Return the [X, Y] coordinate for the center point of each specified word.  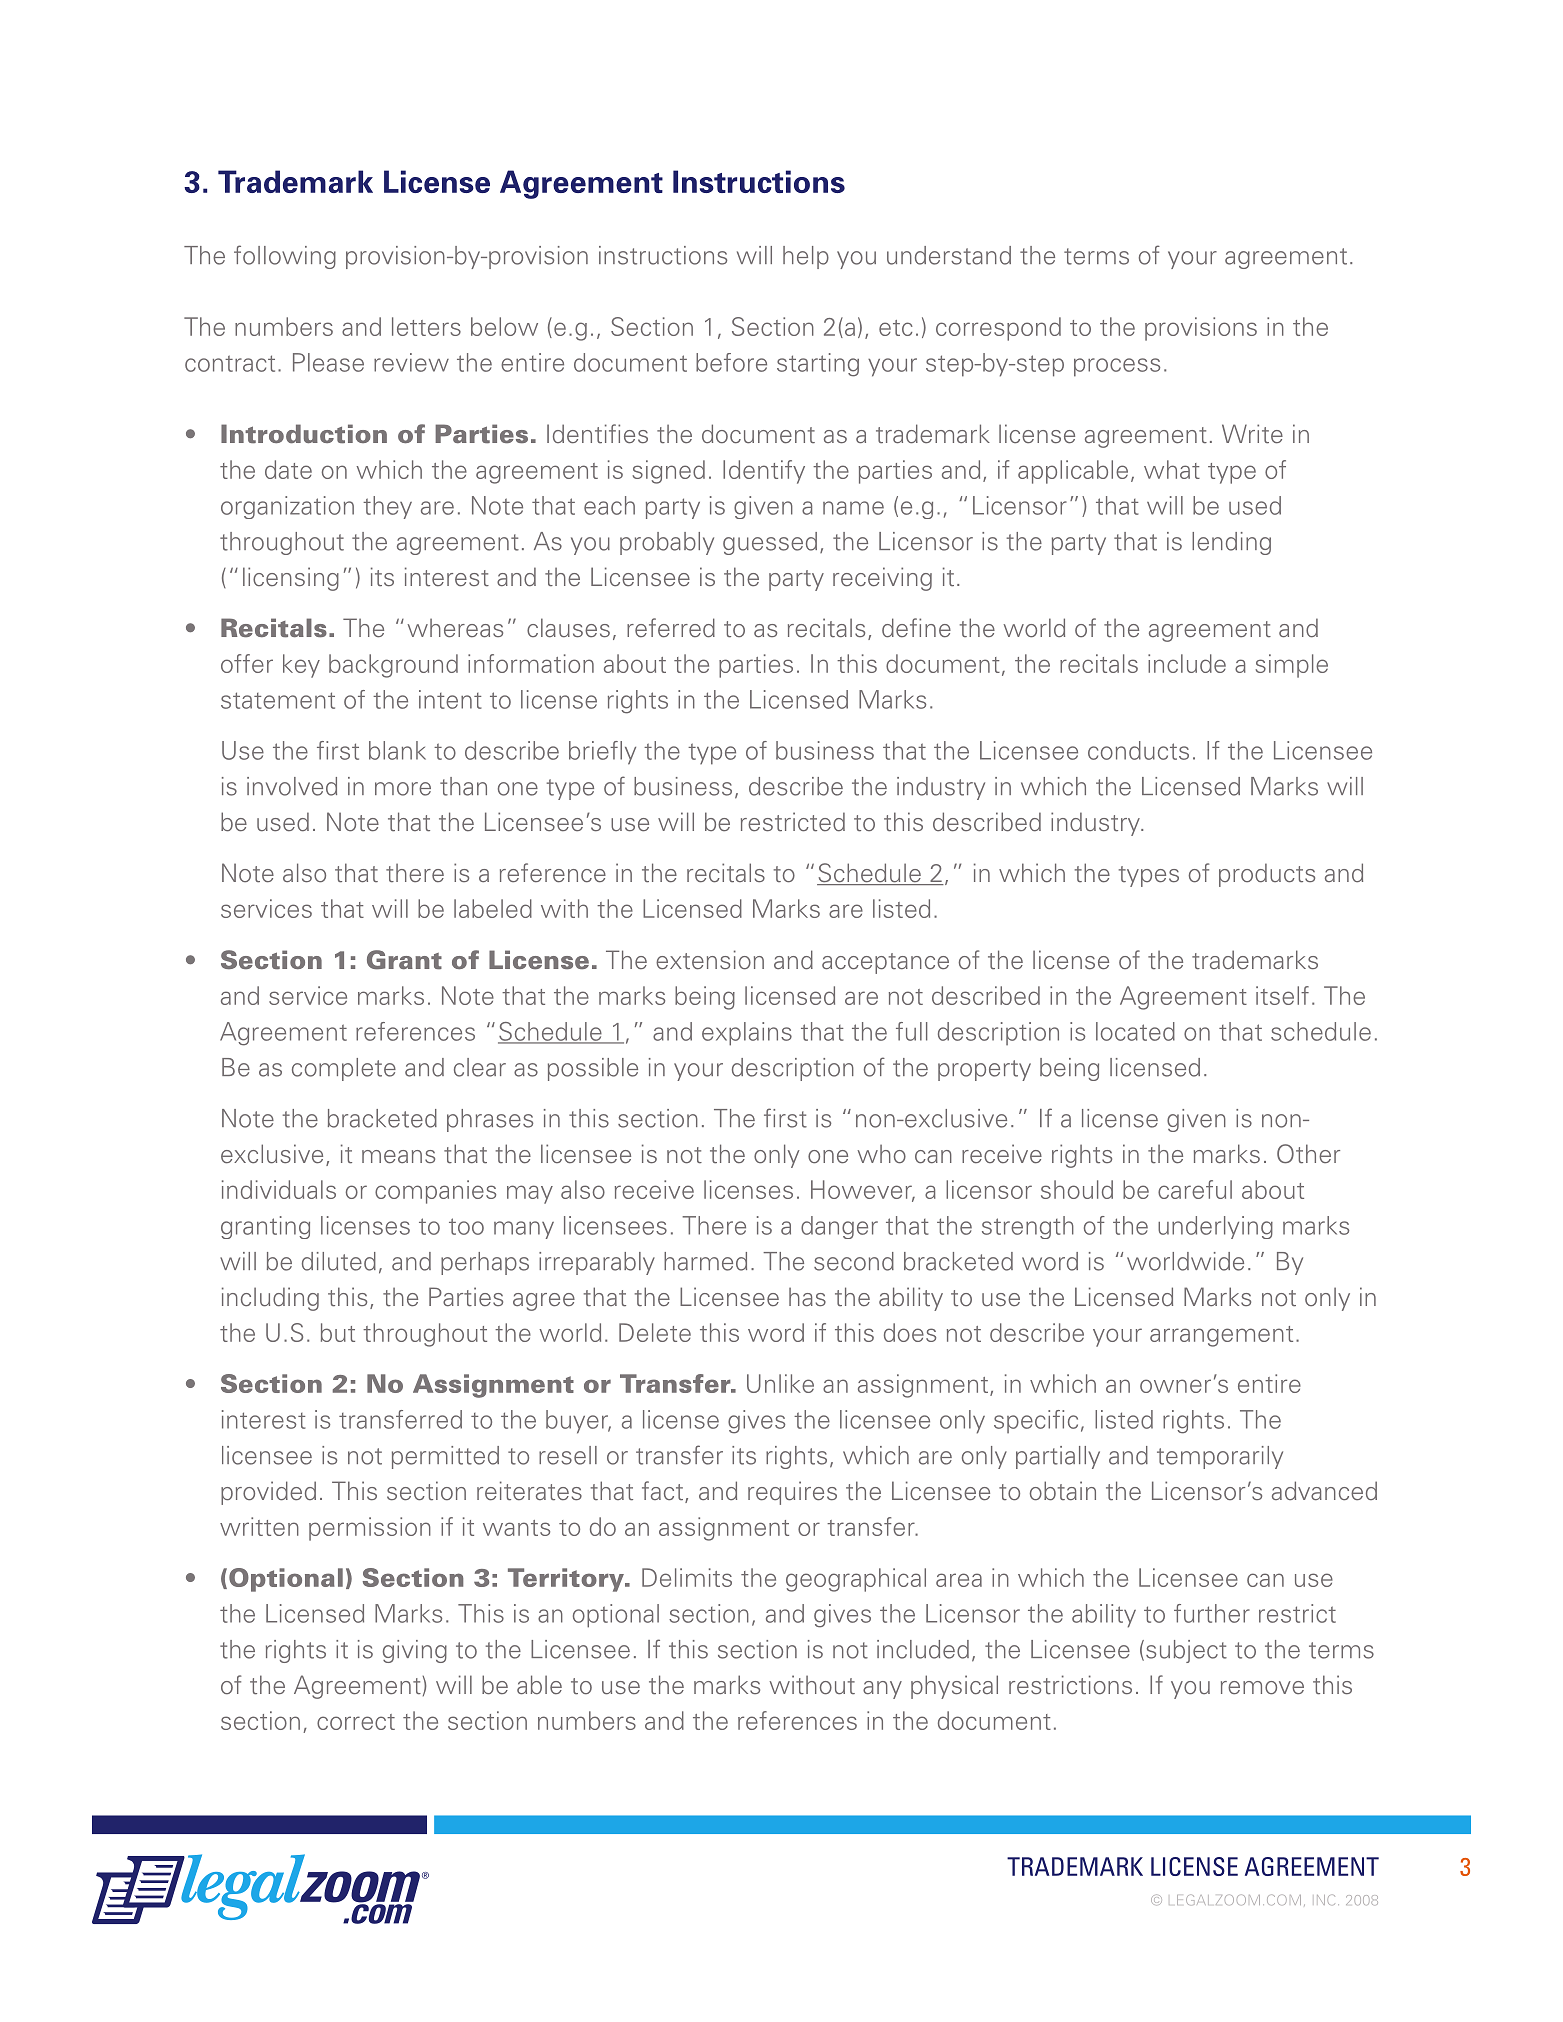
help [806, 257]
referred [671, 628]
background [393, 666]
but [338, 1332]
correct [356, 1722]
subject [1186, 1651]
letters [426, 326]
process [1117, 367]
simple [1291, 666]
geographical [856, 1580]
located [1135, 1031]
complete [344, 1069]
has [807, 1296]
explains [747, 1034]
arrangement [1221, 1336]
